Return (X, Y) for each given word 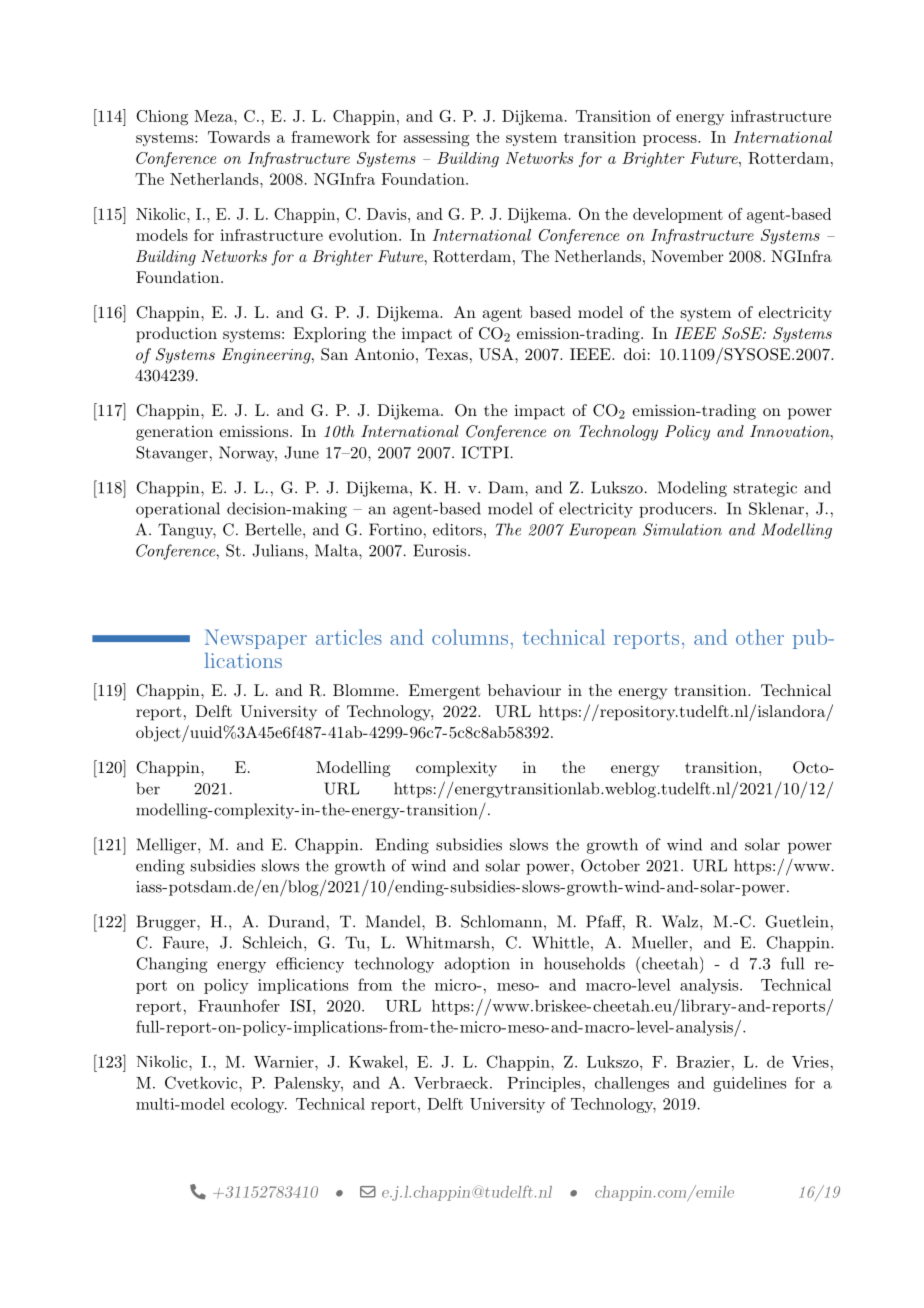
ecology (259, 1105)
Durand (296, 921)
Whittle (560, 942)
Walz (680, 921)
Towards (239, 137)
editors (457, 529)
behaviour (524, 690)
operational (178, 510)
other (760, 637)
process (670, 140)
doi (635, 354)
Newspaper (256, 639)
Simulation (682, 529)
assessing (436, 139)
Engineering (267, 356)
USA (497, 354)
